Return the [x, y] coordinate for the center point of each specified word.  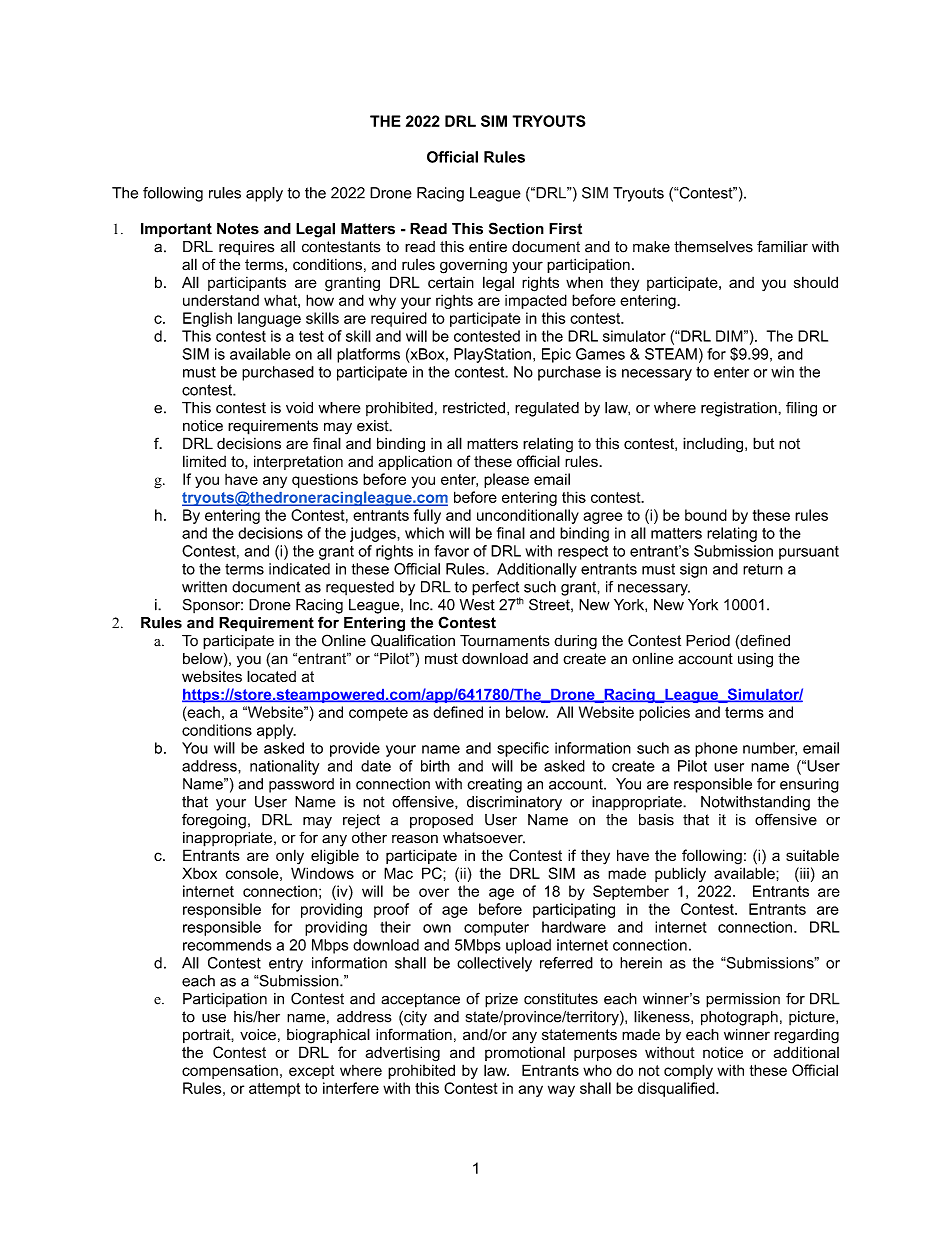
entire [488, 247]
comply [688, 1071]
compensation [230, 1071]
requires [246, 248]
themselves [713, 247]
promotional [525, 1053]
